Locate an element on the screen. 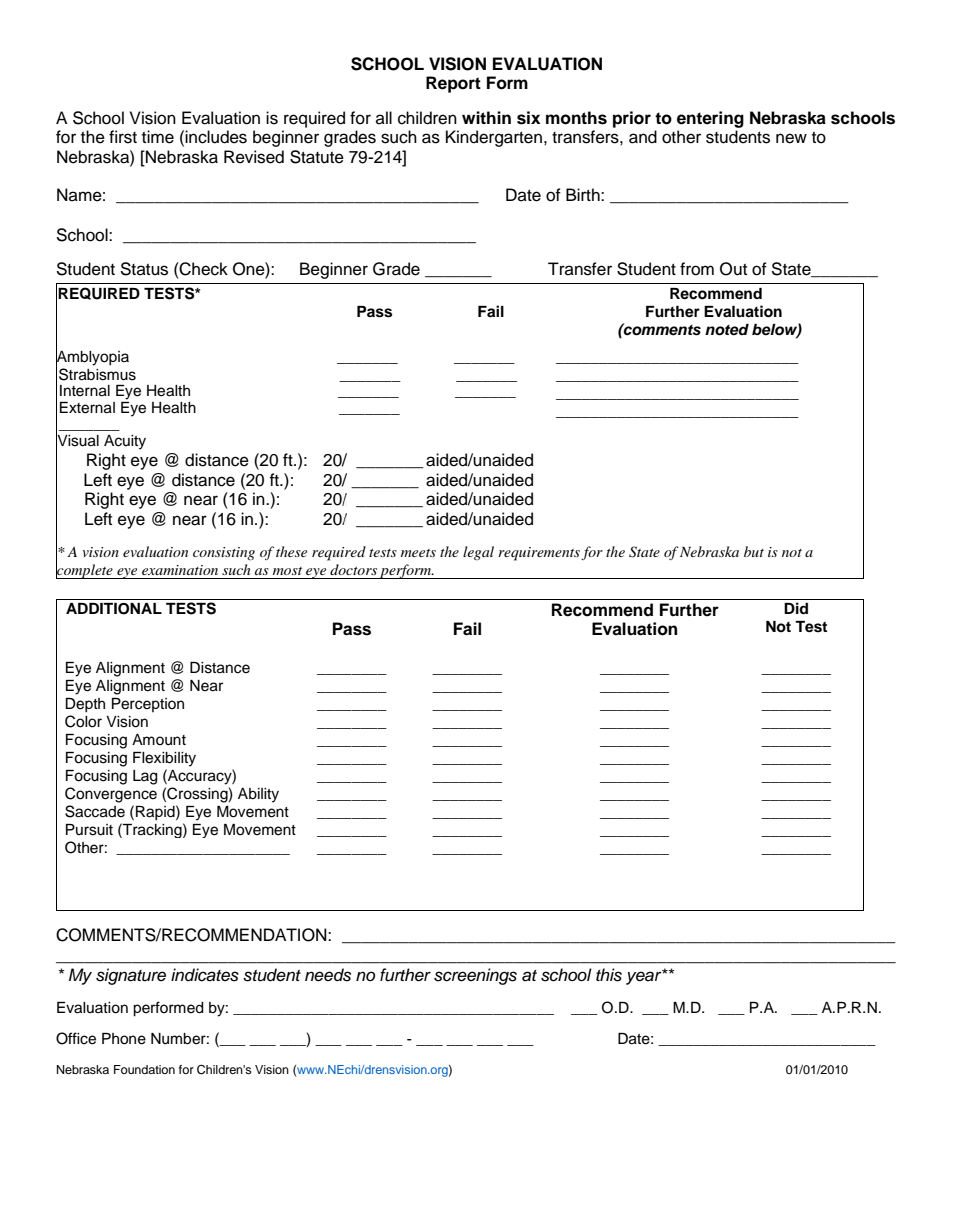 This screenshot has height=1232, width=954. Phone is located at coordinates (124, 1039).
